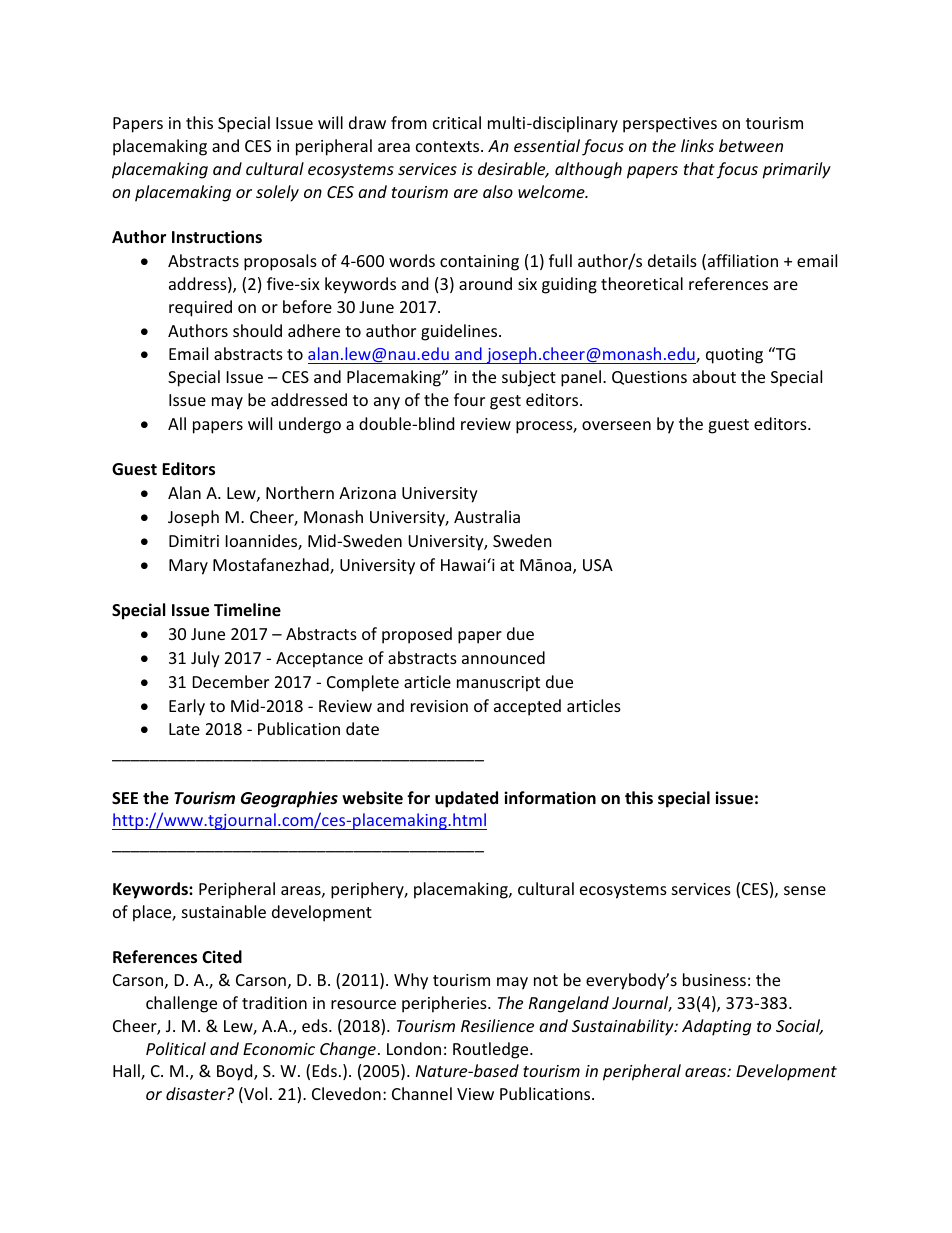 This document has height=1233, width=952. Describe the element at coordinates (277, 193) in the document. I see `solely` at that location.
